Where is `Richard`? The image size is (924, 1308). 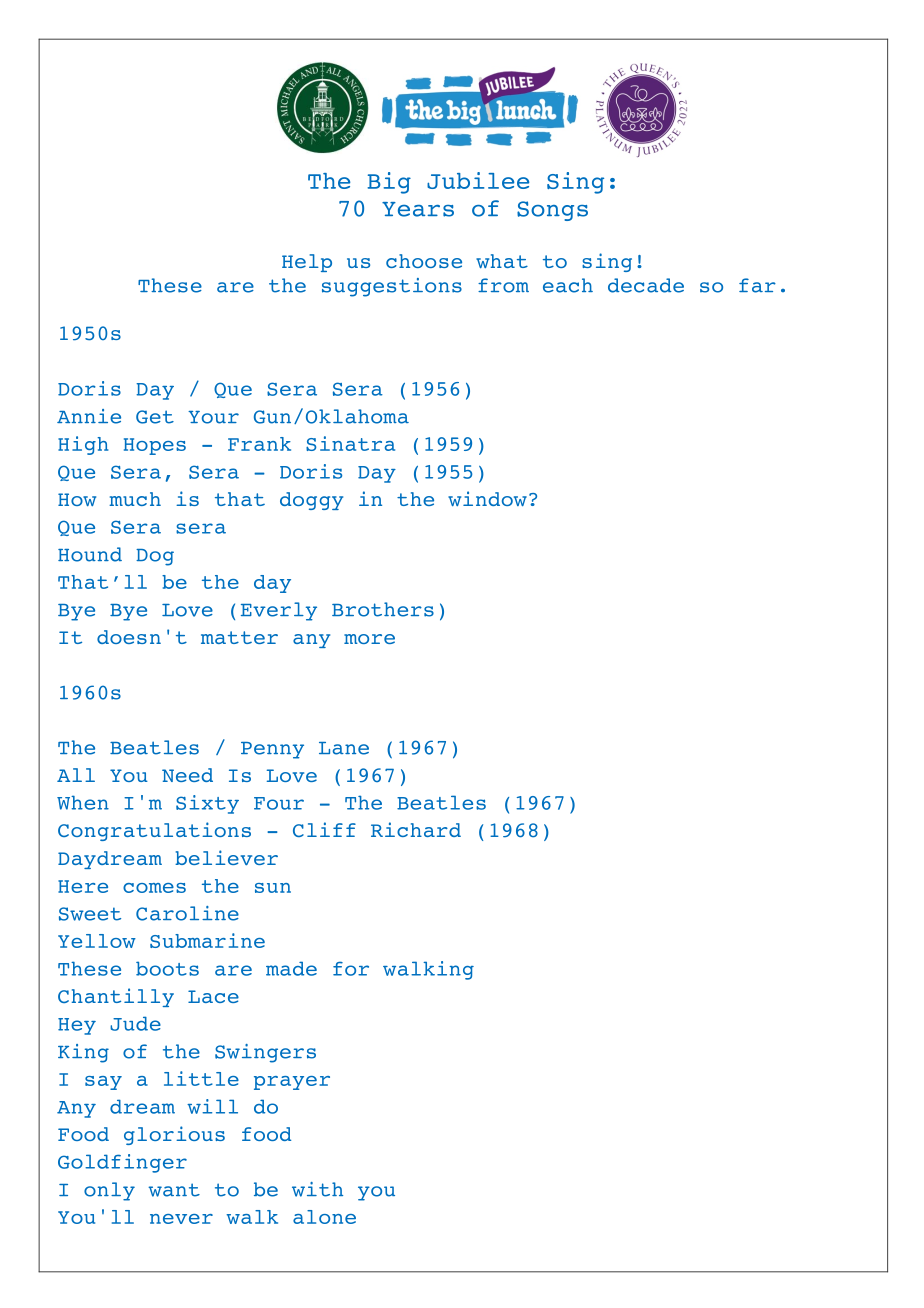 Richard is located at coordinates (416, 829).
